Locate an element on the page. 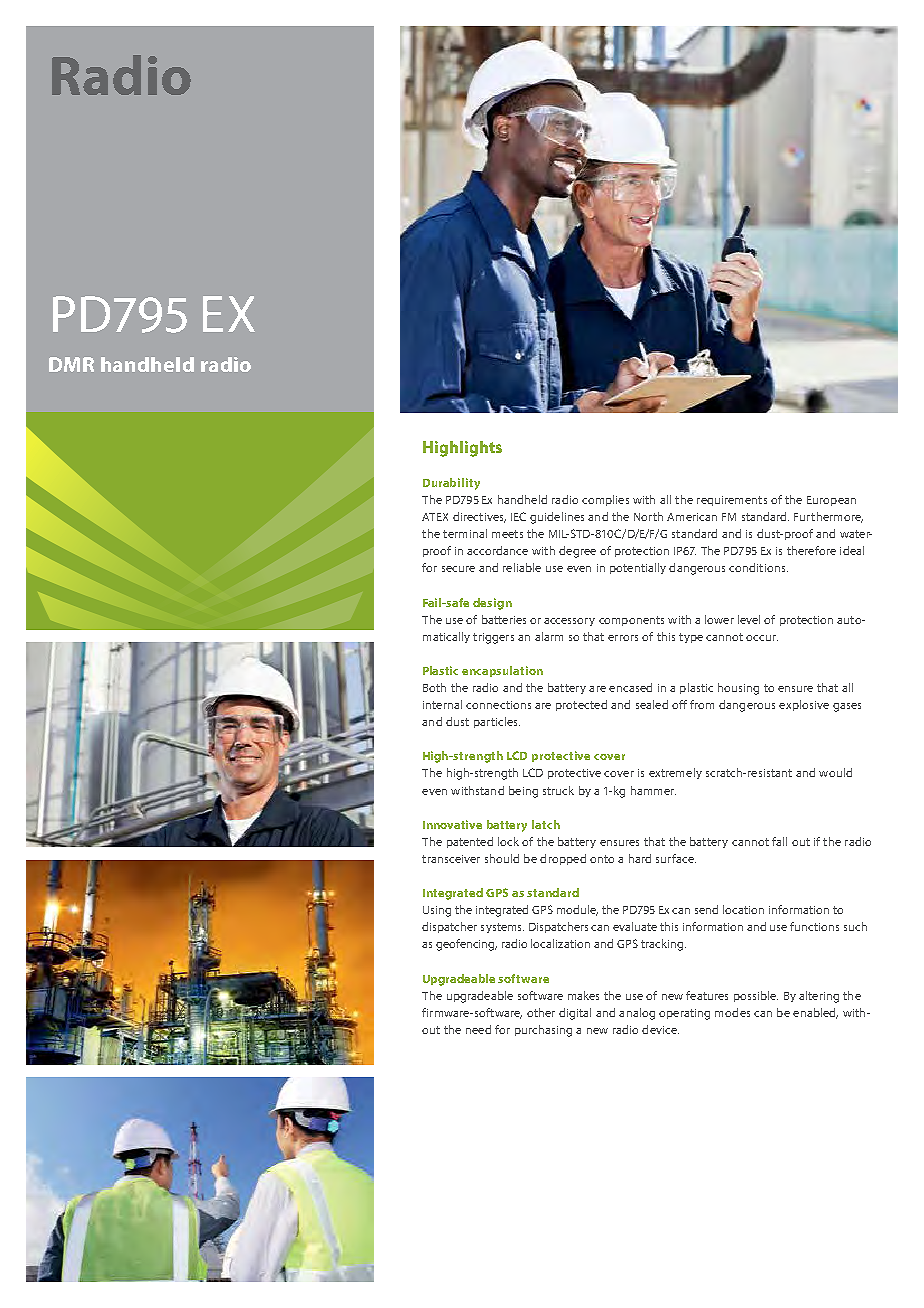  other is located at coordinates (541, 1012).
